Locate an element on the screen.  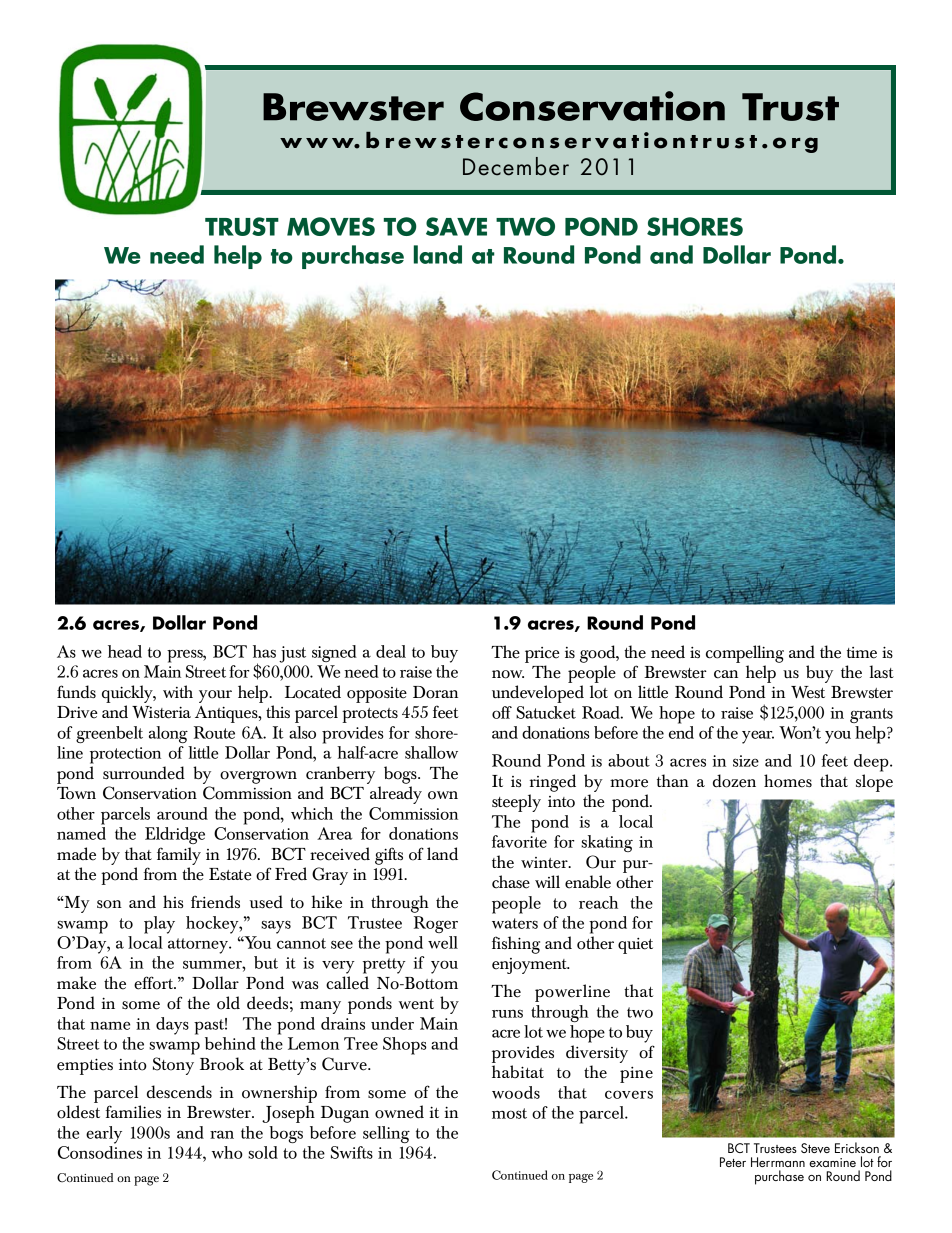
SAVE is located at coordinates (456, 226).
